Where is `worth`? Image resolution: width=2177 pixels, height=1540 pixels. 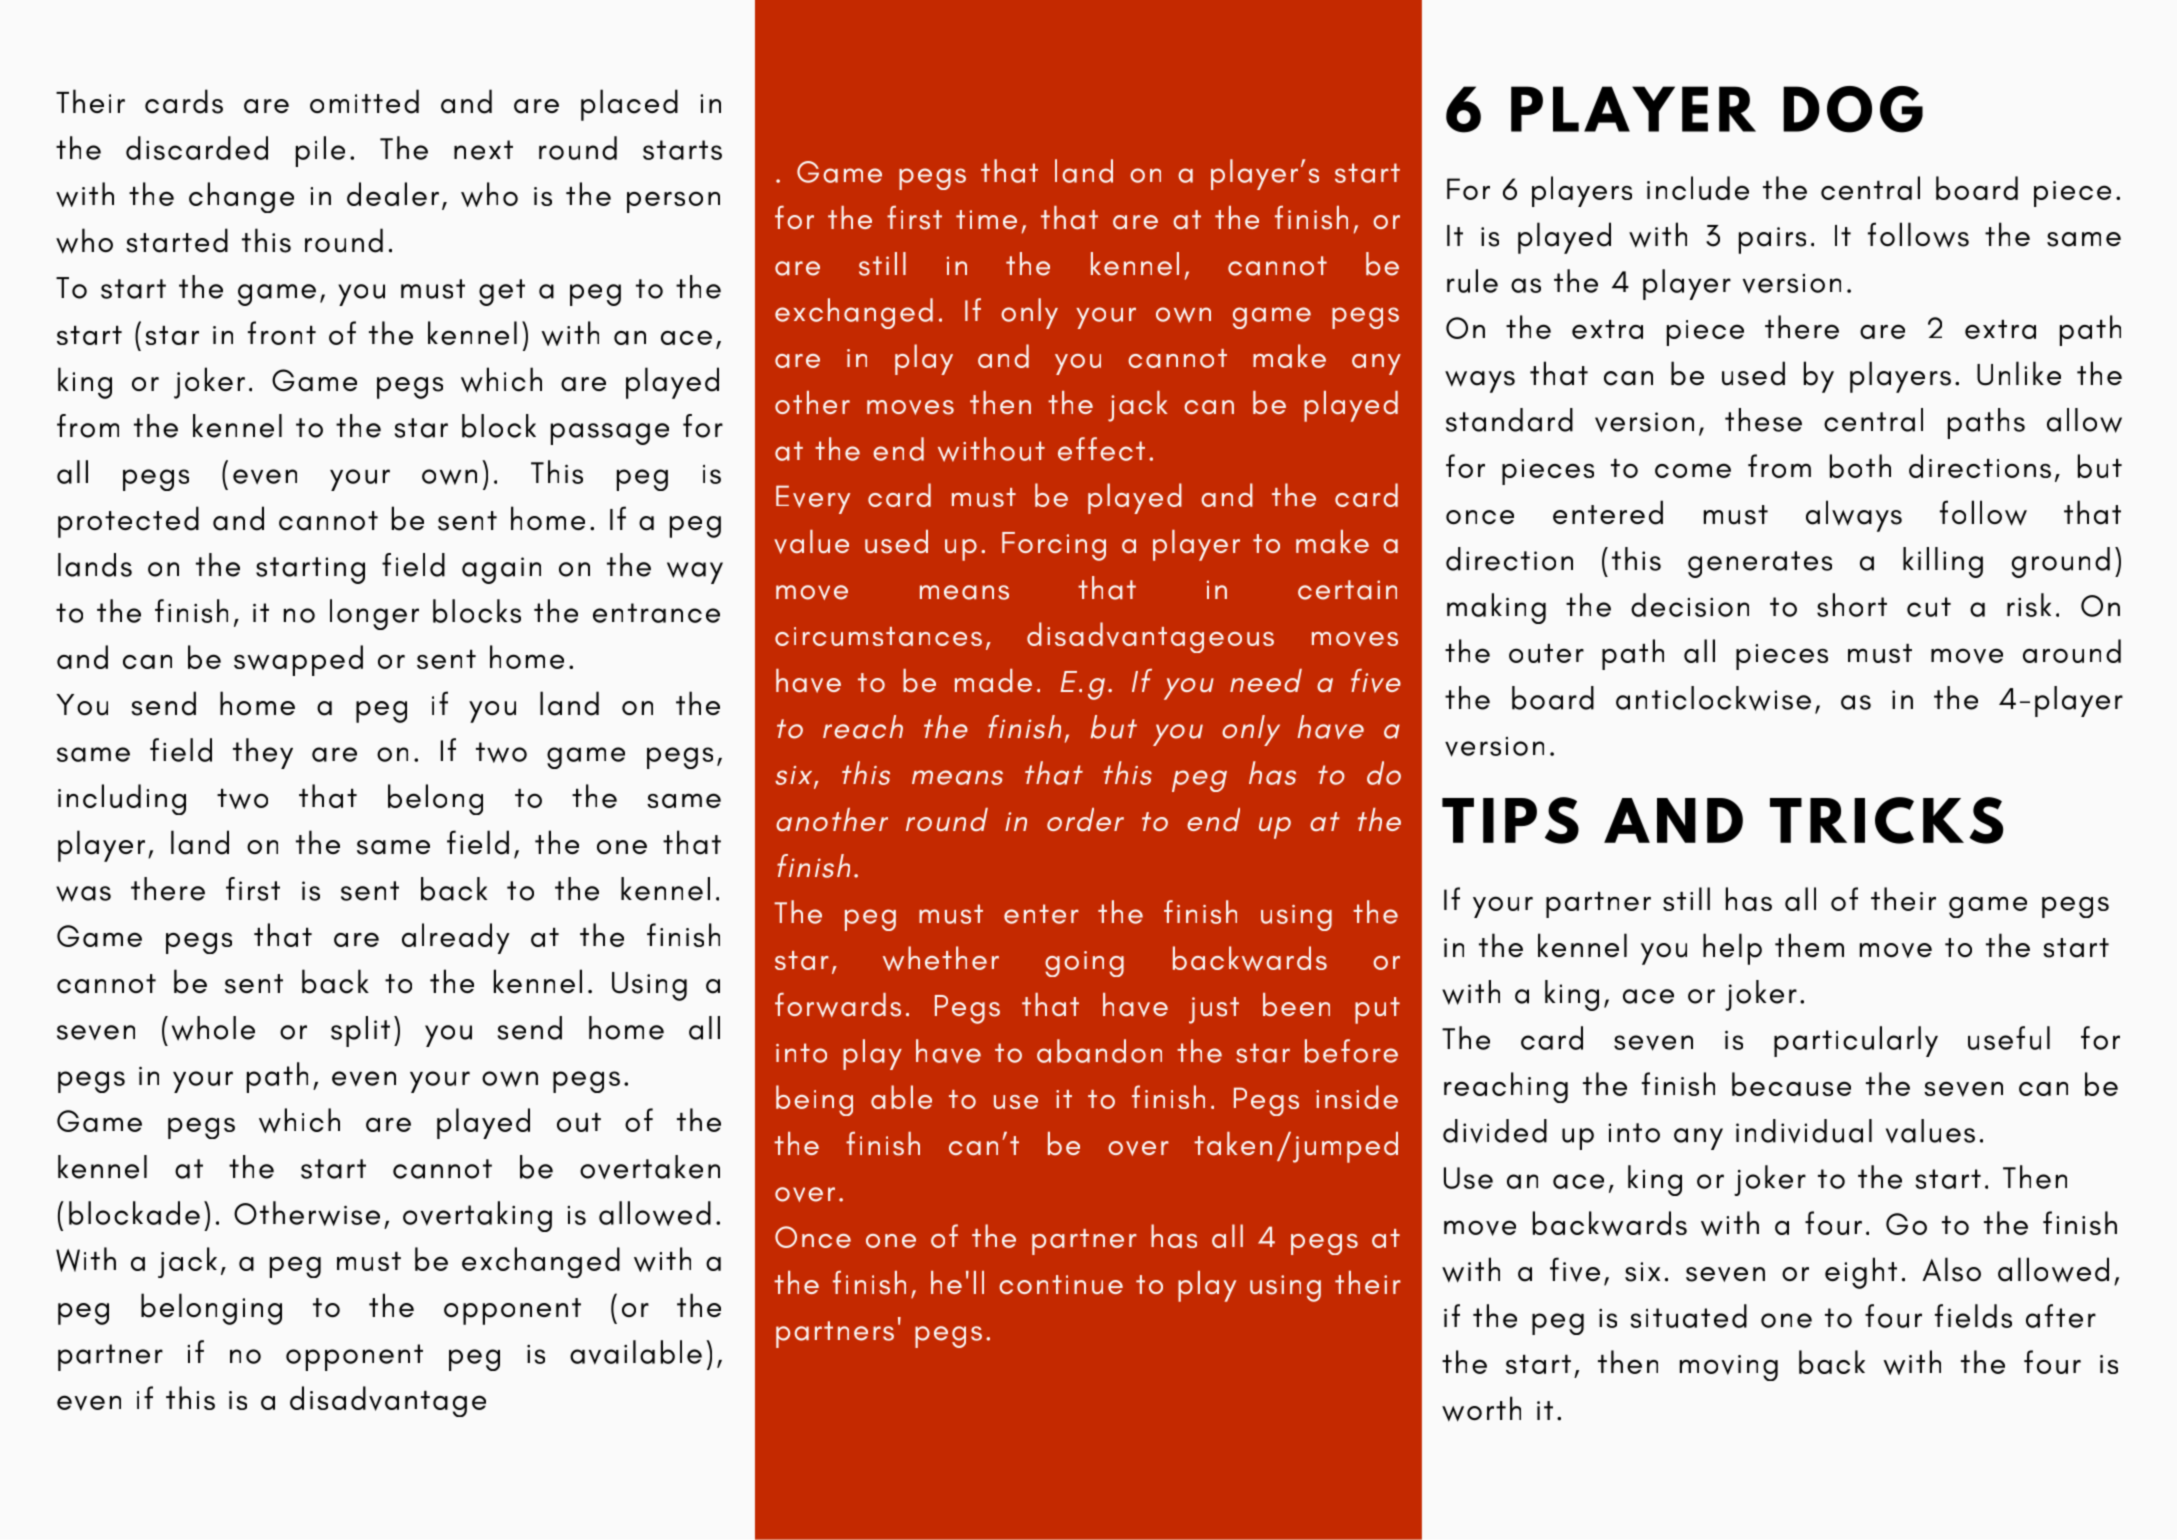 worth is located at coordinates (1481, 1409).
